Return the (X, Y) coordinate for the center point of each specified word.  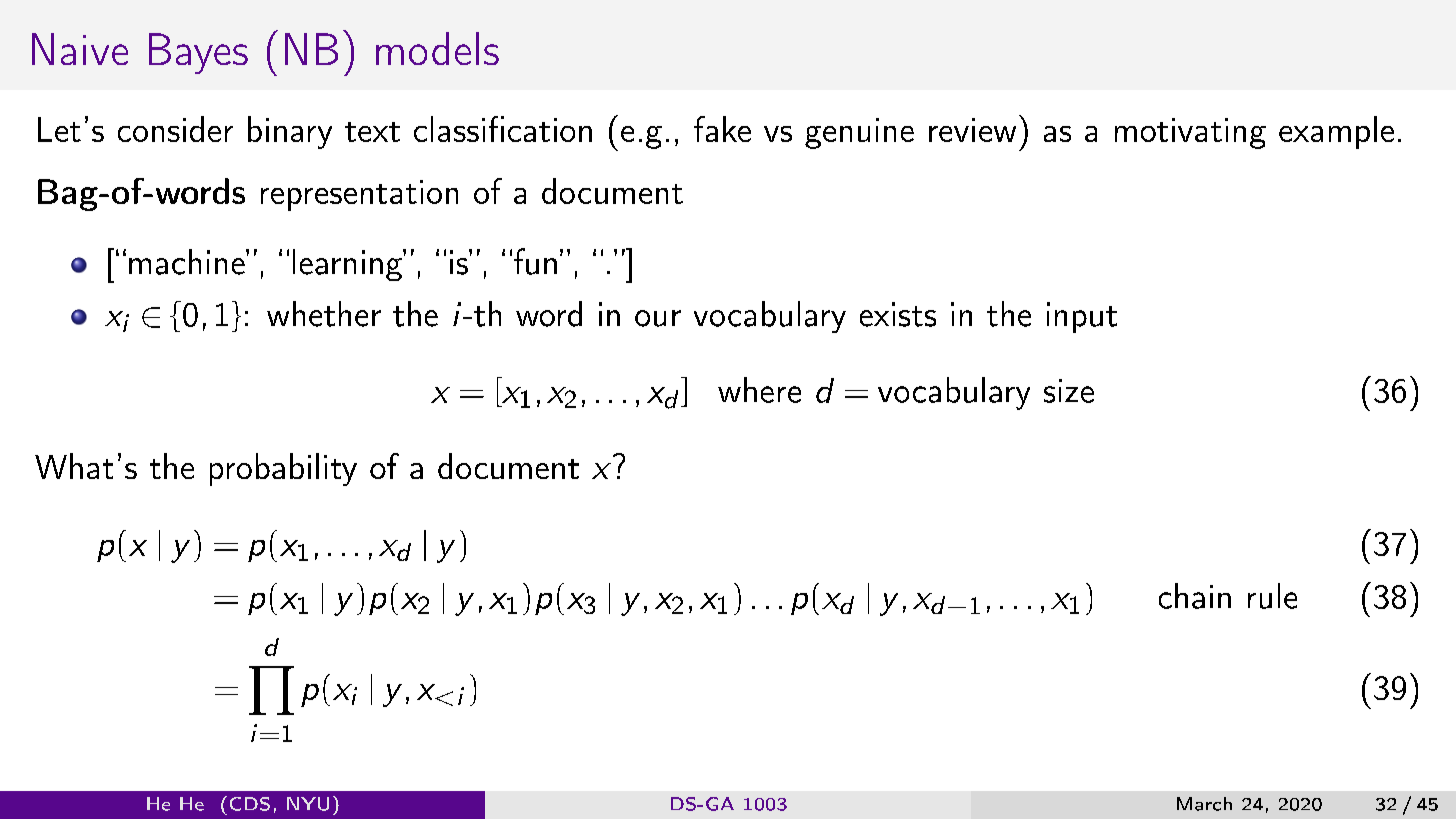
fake (722, 129)
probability (283, 469)
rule (1272, 596)
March (1204, 804)
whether (324, 314)
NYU (308, 804)
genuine (859, 133)
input (1082, 317)
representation (359, 195)
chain (1195, 596)
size (1069, 391)
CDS (250, 804)
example (1336, 132)
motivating (1190, 133)
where (759, 390)
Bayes (198, 53)
